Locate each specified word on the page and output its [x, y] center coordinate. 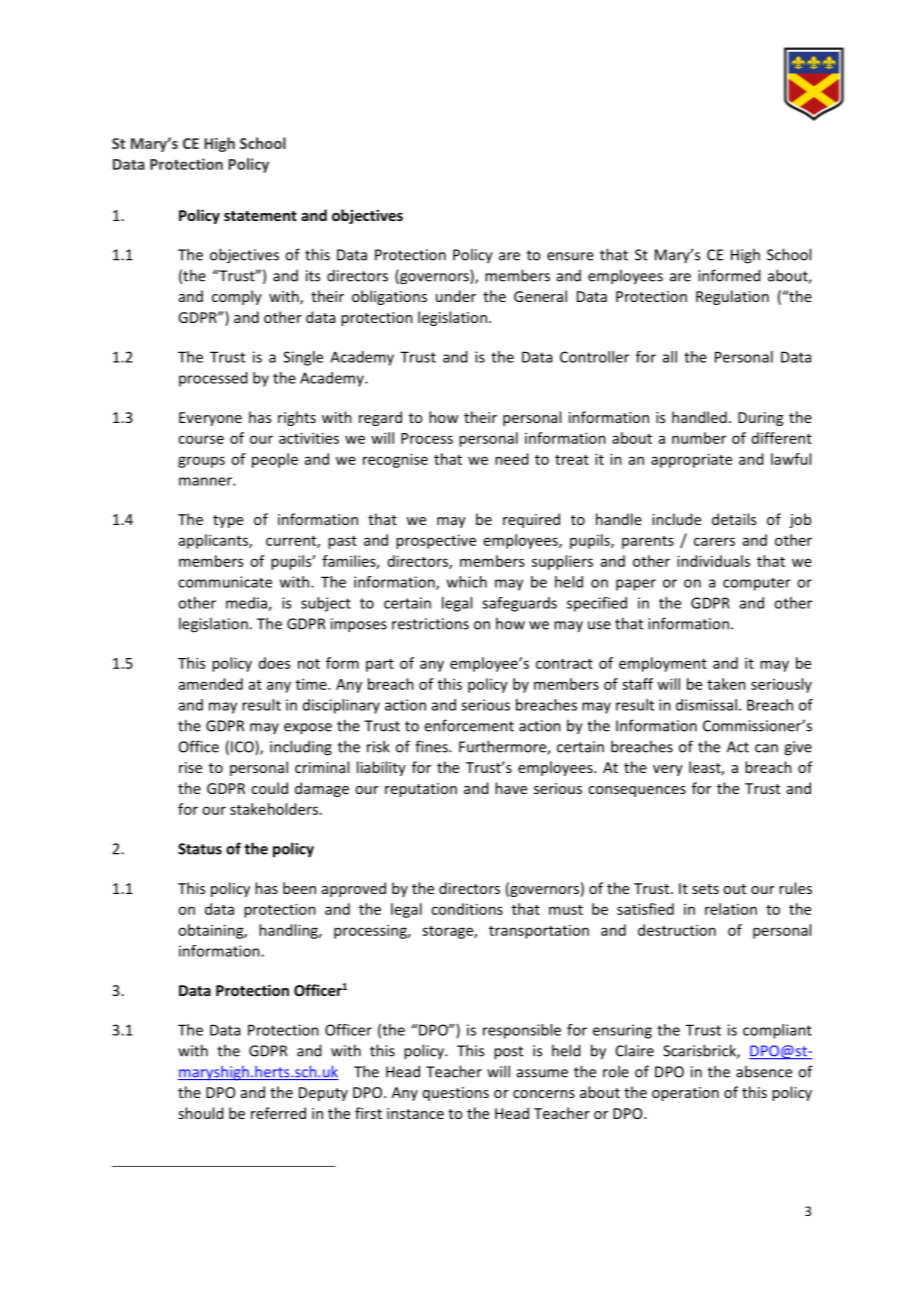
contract [564, 664]
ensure [570, 256]
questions [456, 1094]
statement [260, 216]
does [274, 663]
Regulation [732, 297]
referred [278, 1113]
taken [726, 684]
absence [764, 1071]
